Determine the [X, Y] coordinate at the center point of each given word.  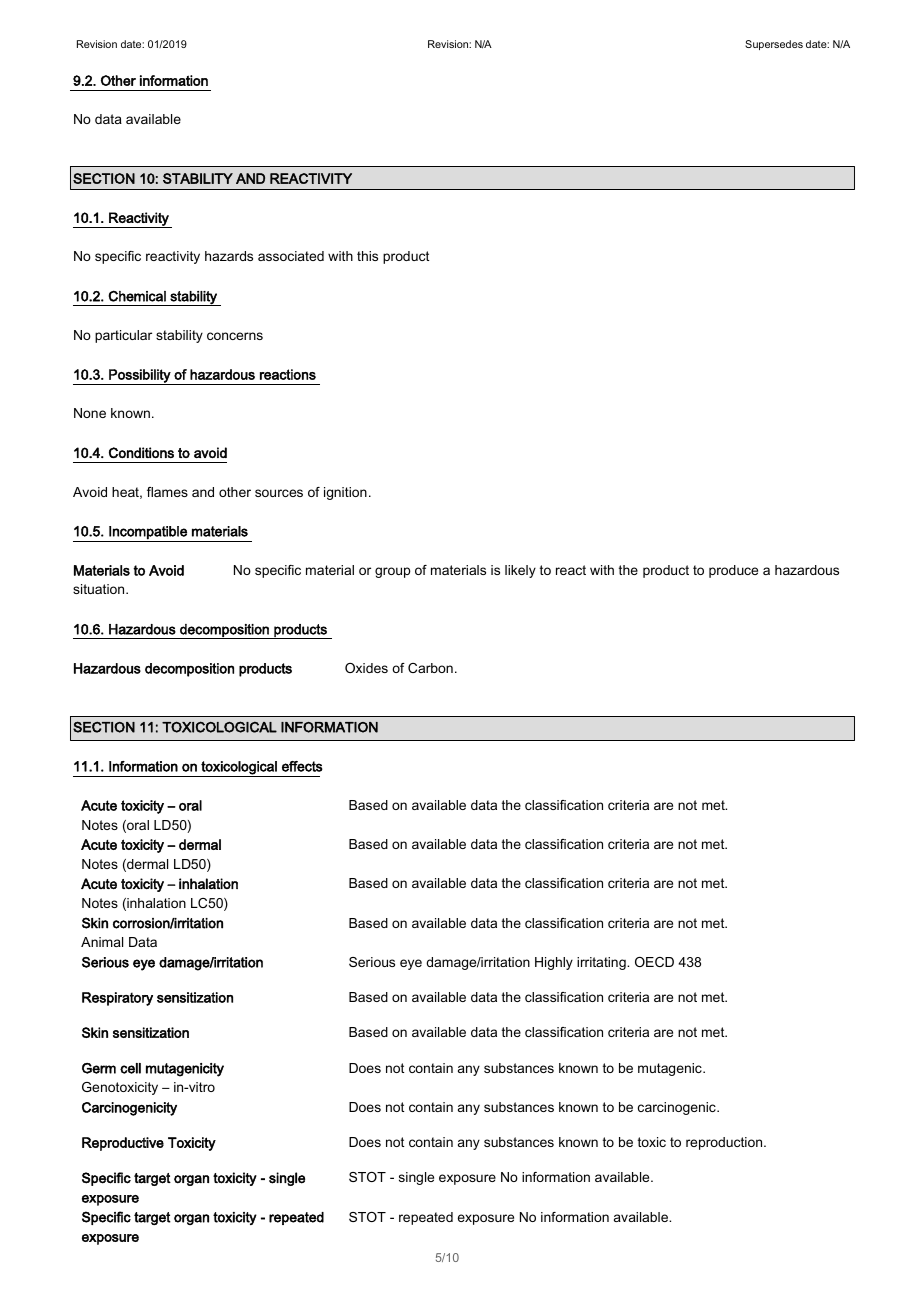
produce [733, 571]
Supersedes [774, 45]
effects [302, 766]
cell [130, 1068]
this [367, 256]
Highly [554, 963]
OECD [654, 962]
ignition [345, 493]
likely [520, 571]
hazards [229, 256]
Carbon [430, 668]
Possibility [140, 377]
